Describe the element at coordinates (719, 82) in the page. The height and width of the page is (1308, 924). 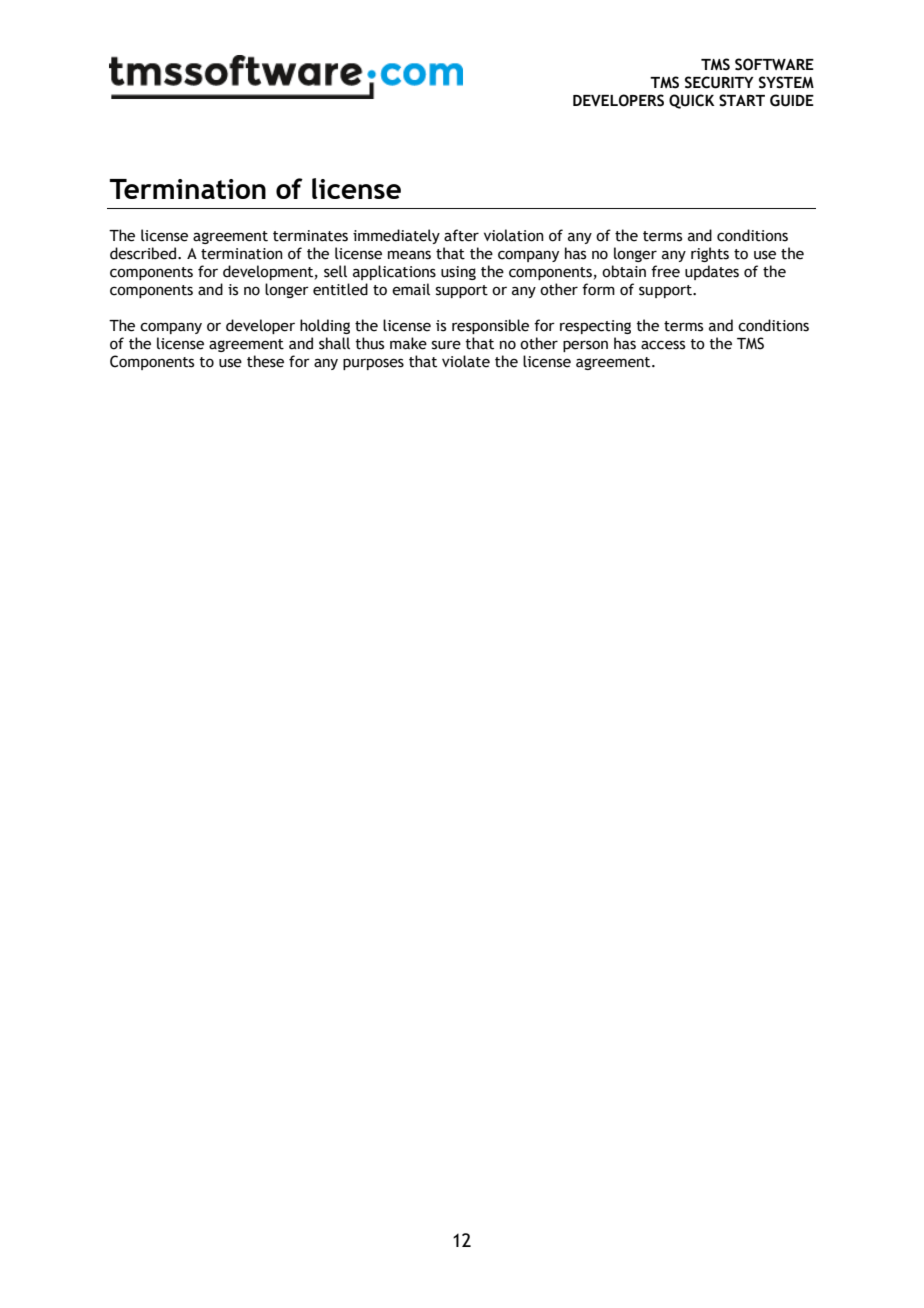
I see `SECURITY` at that location.
